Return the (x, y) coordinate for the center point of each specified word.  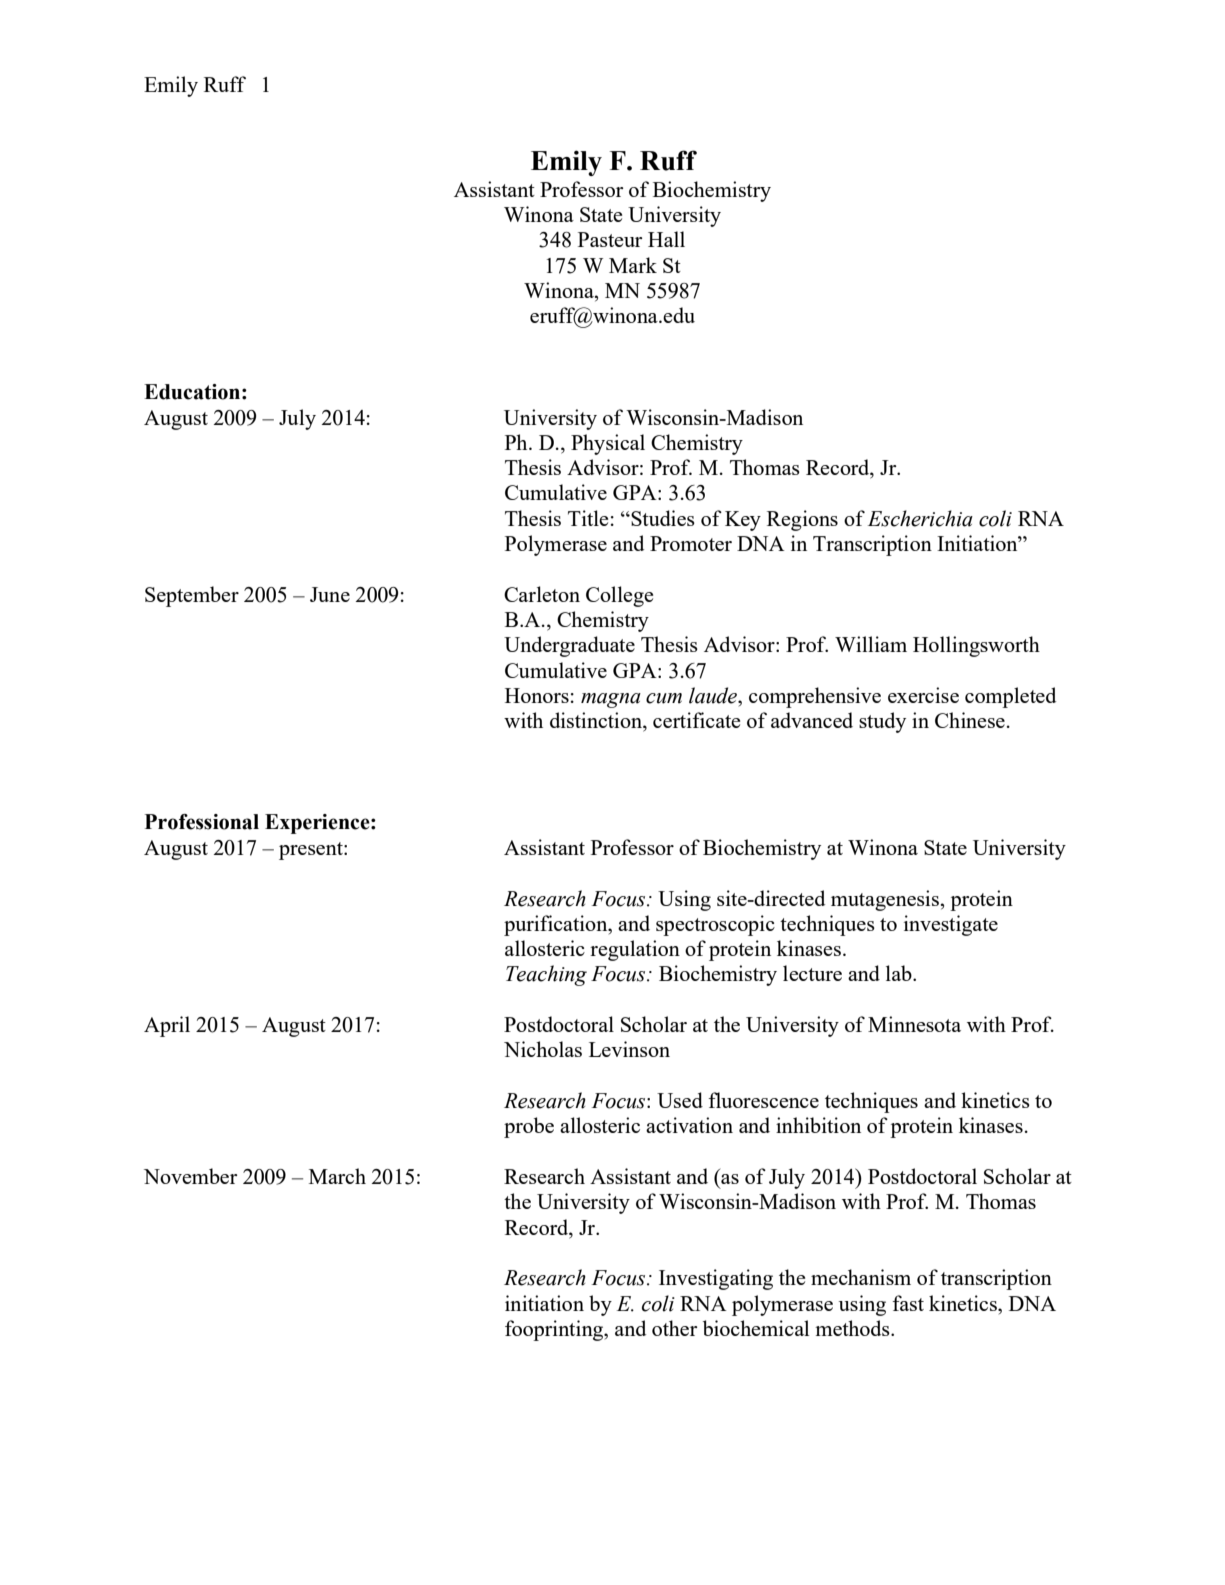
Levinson (629, 1049)
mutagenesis (885, 900)
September (192, 596)
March (337, 1176)
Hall (666, 239)
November (191, 1176)
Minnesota (914, 1024)
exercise (923, 695)
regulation (635, 950)
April (167, 1026)
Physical (608, 444)
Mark (633, 265)
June (330, 594)
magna (611, 700)
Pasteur (610, 239)
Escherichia (920, 518)
